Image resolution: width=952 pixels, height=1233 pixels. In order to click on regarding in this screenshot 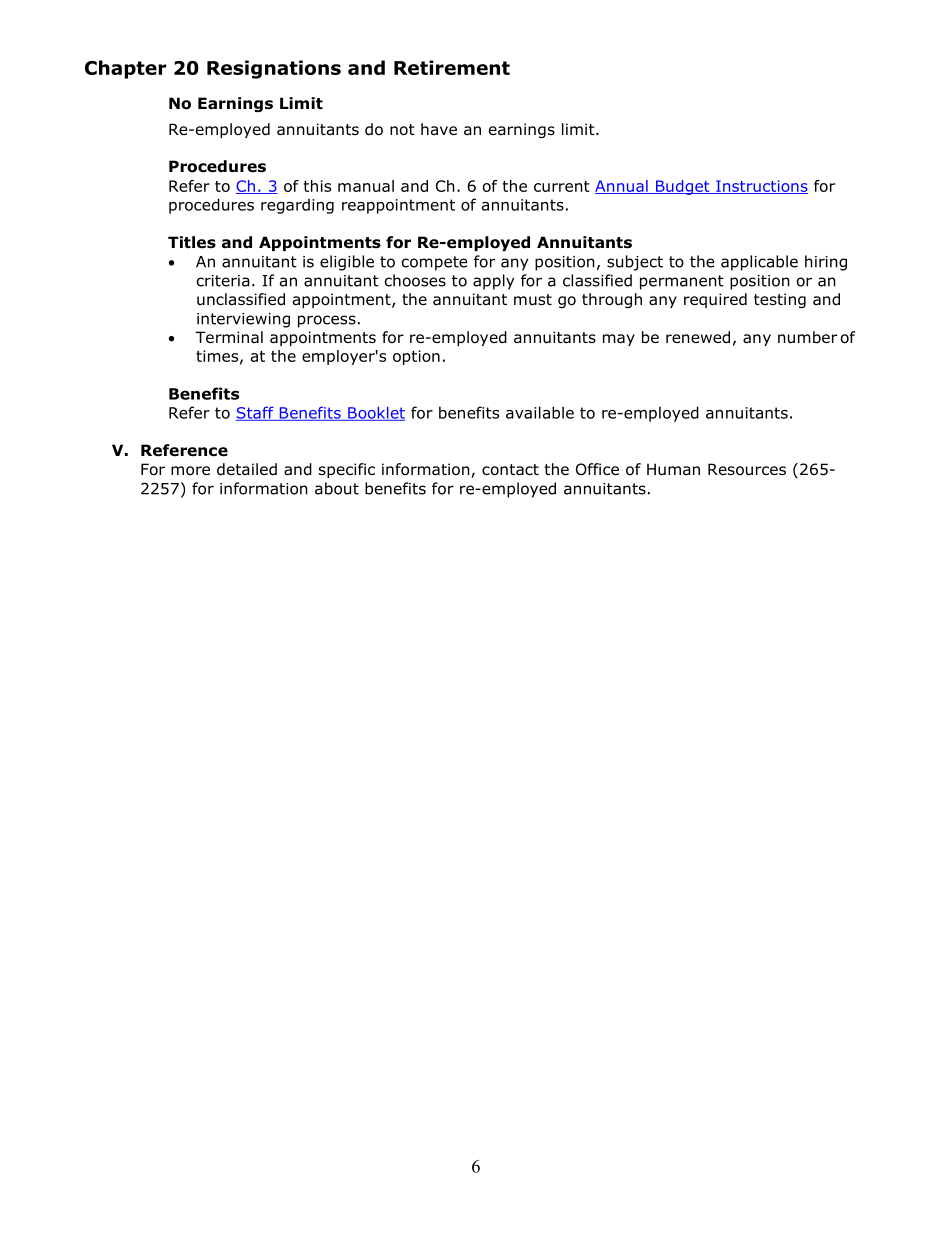, I will do `click(297, 206)`.
